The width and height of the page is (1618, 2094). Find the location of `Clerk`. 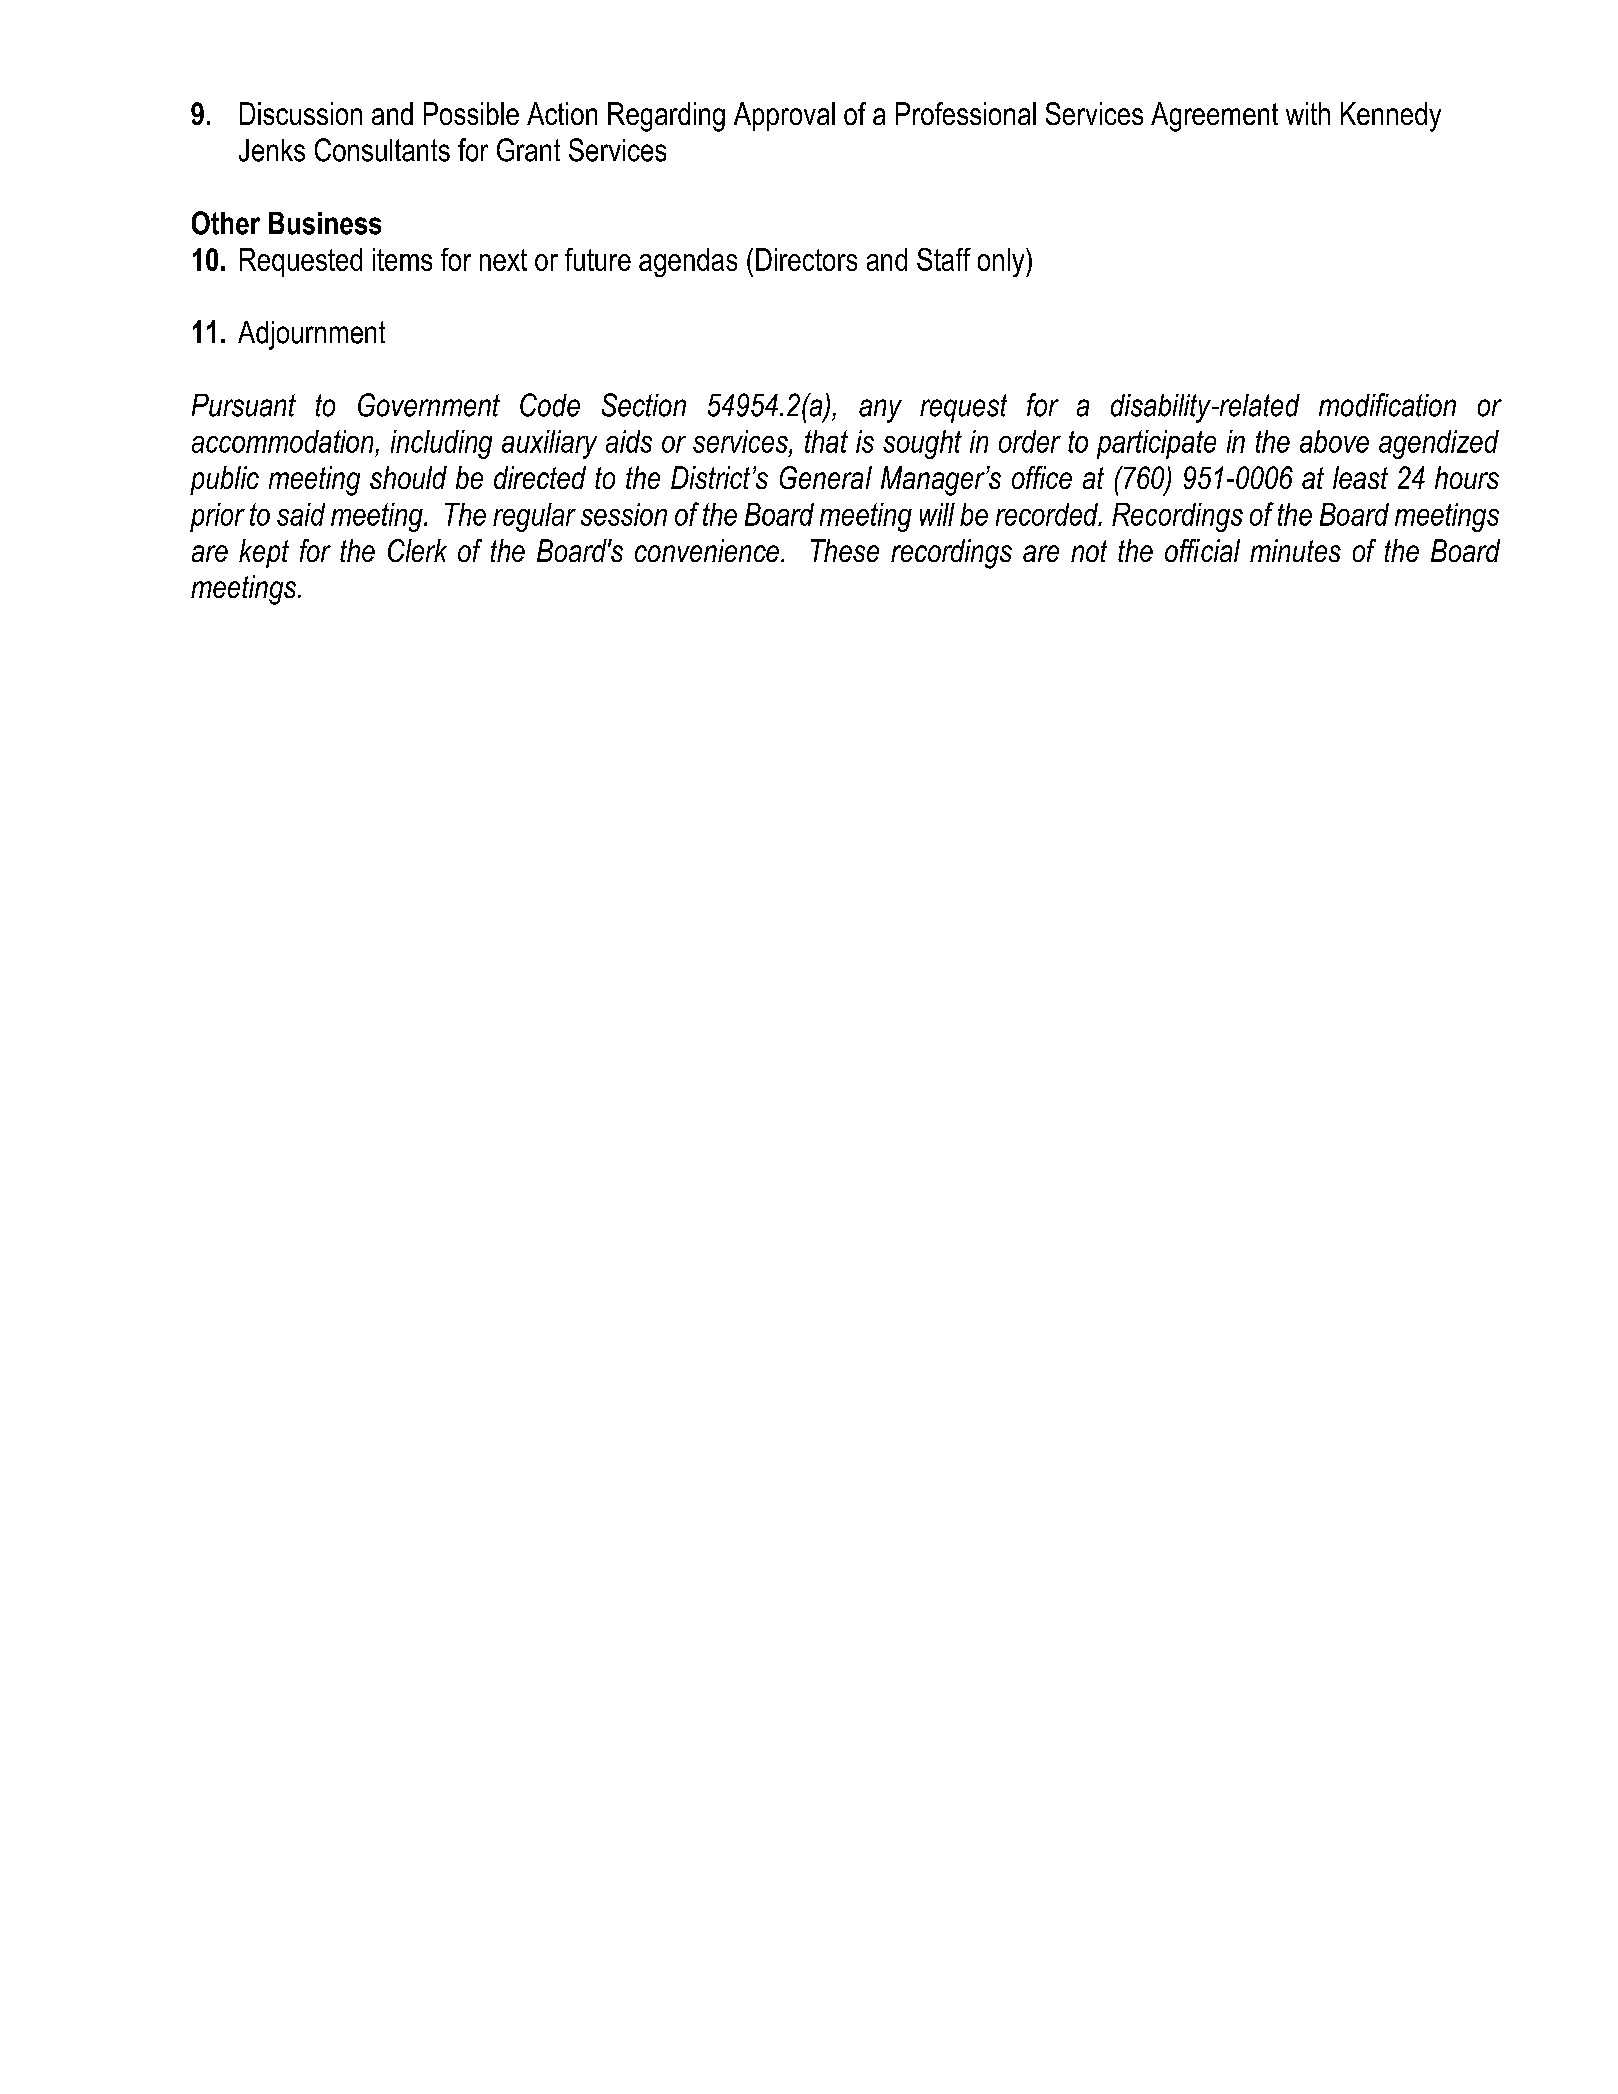

Clerk is located at coordinates (417, 550).
